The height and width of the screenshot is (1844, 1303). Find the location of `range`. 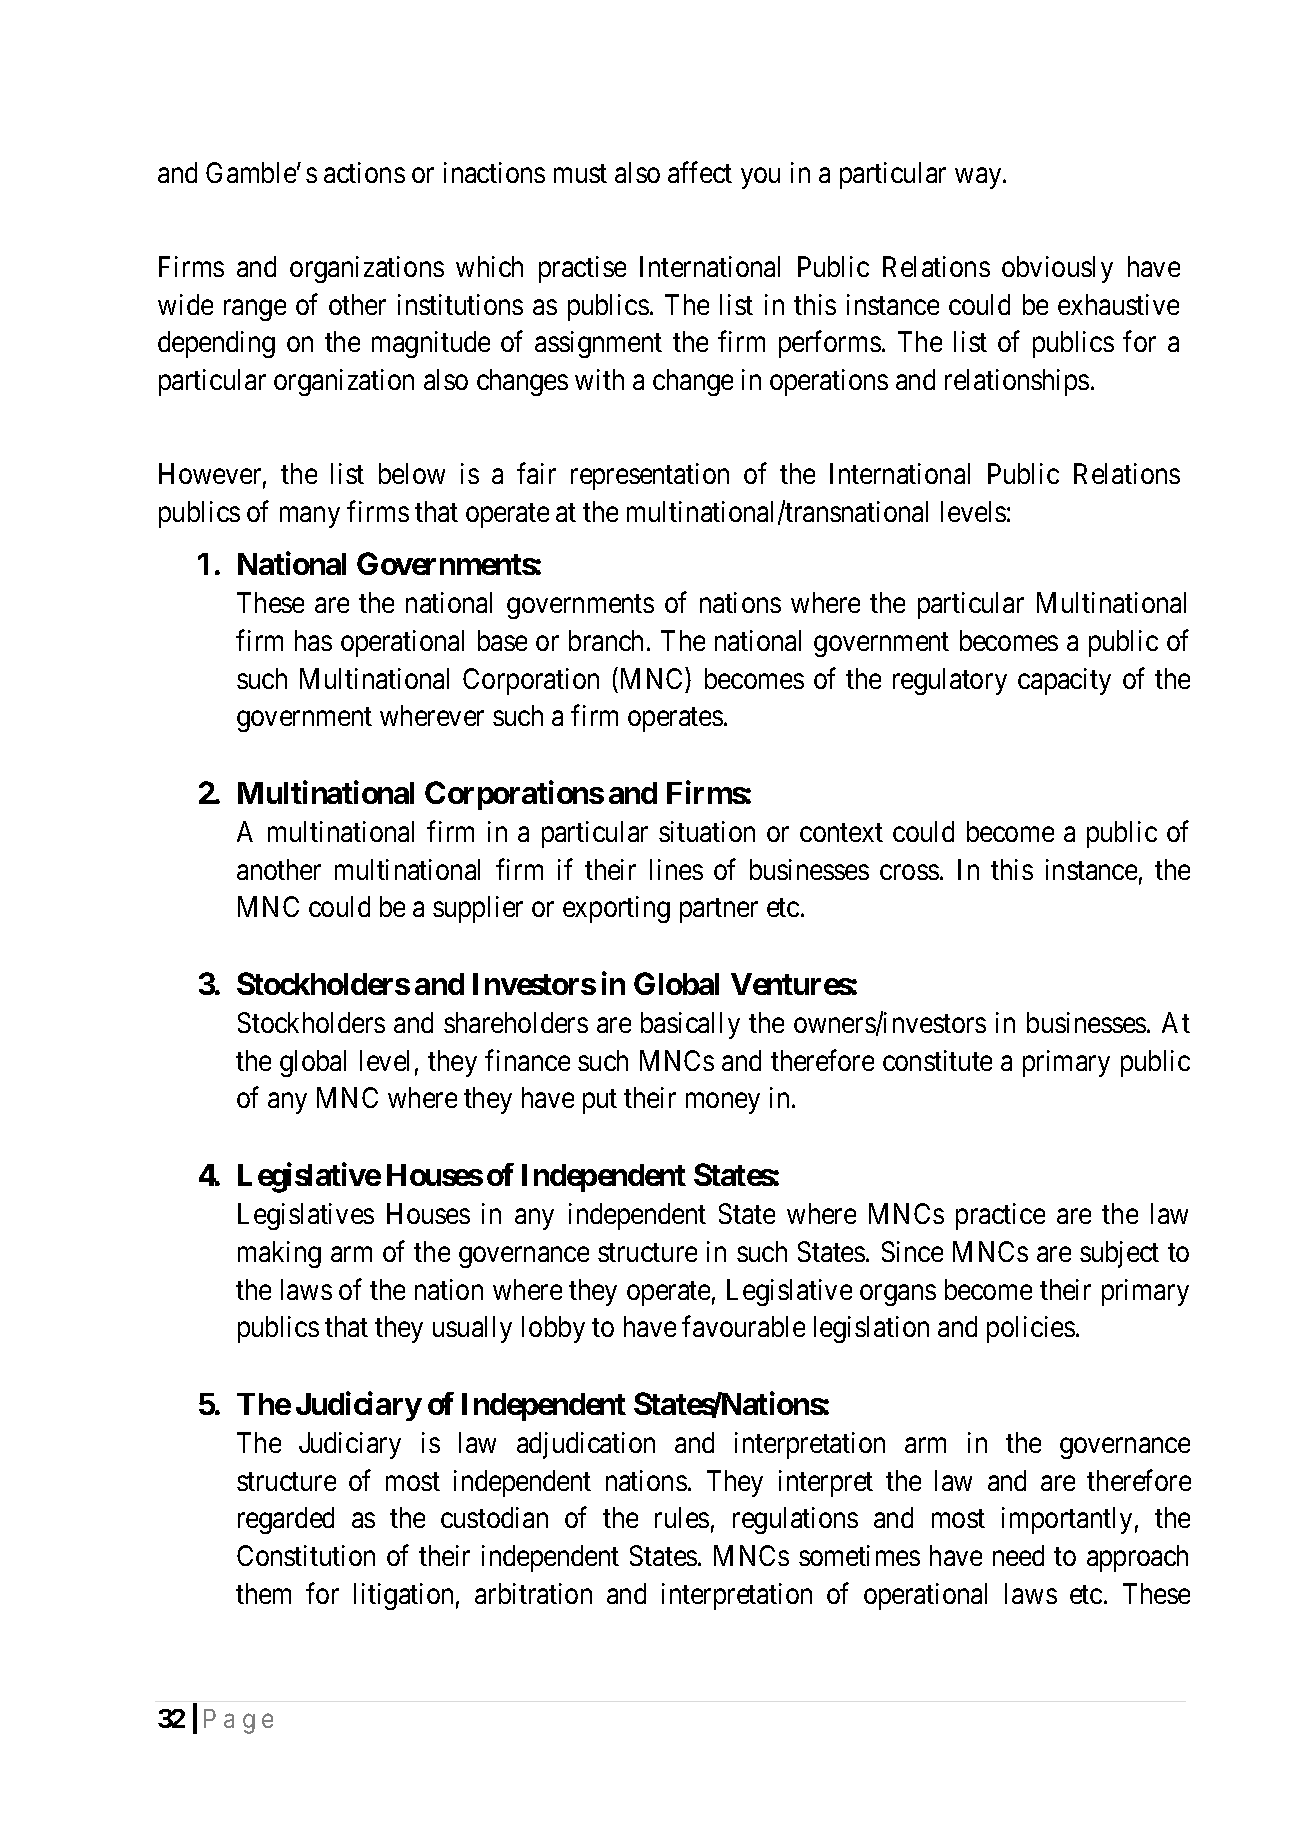

range is located at coordinates (255, 310).
